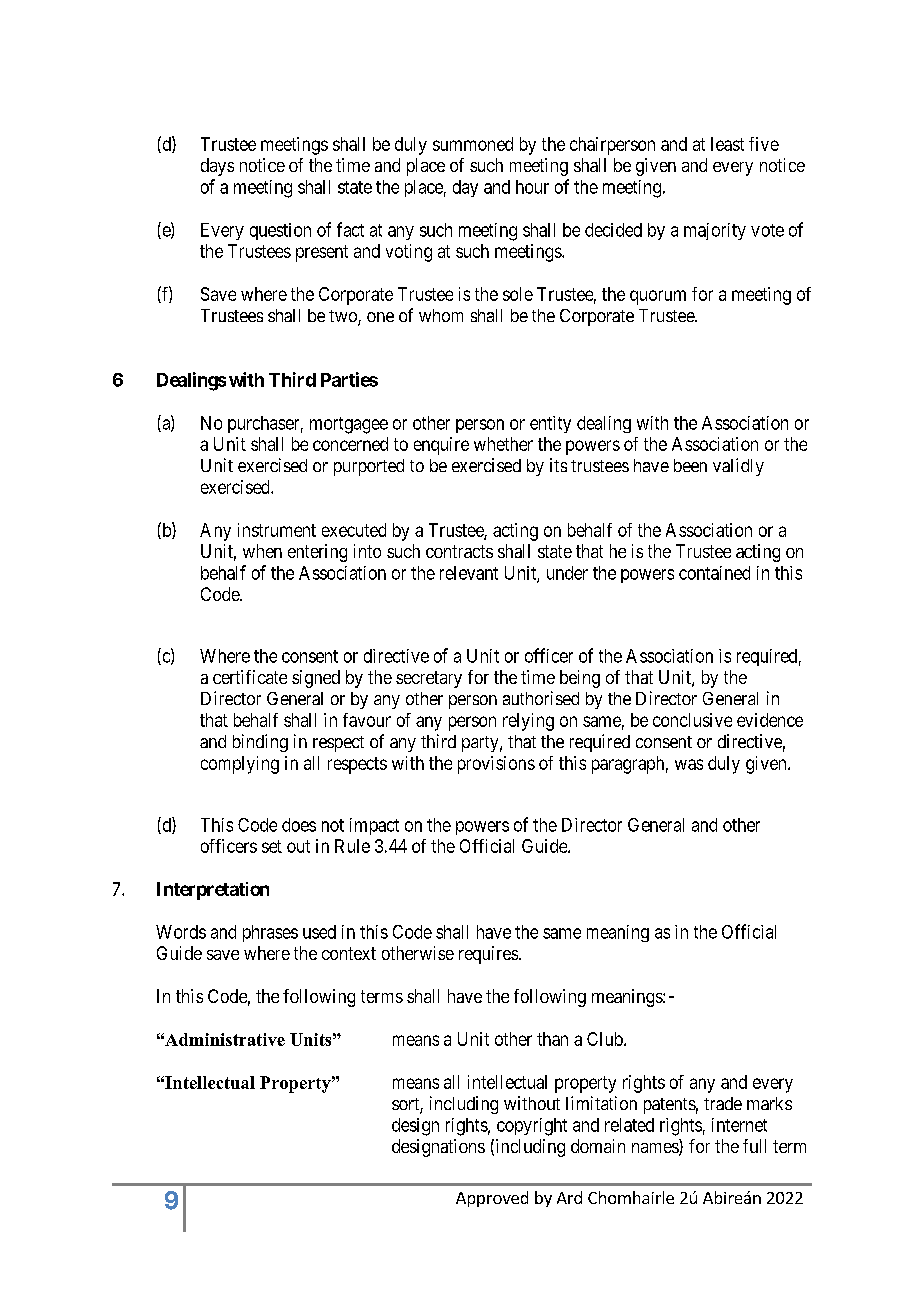 This image has height=1308, width=924. What do you see at coordinates (503, 444) in the image?
I see `whether` at bounding box center [503, 444].
